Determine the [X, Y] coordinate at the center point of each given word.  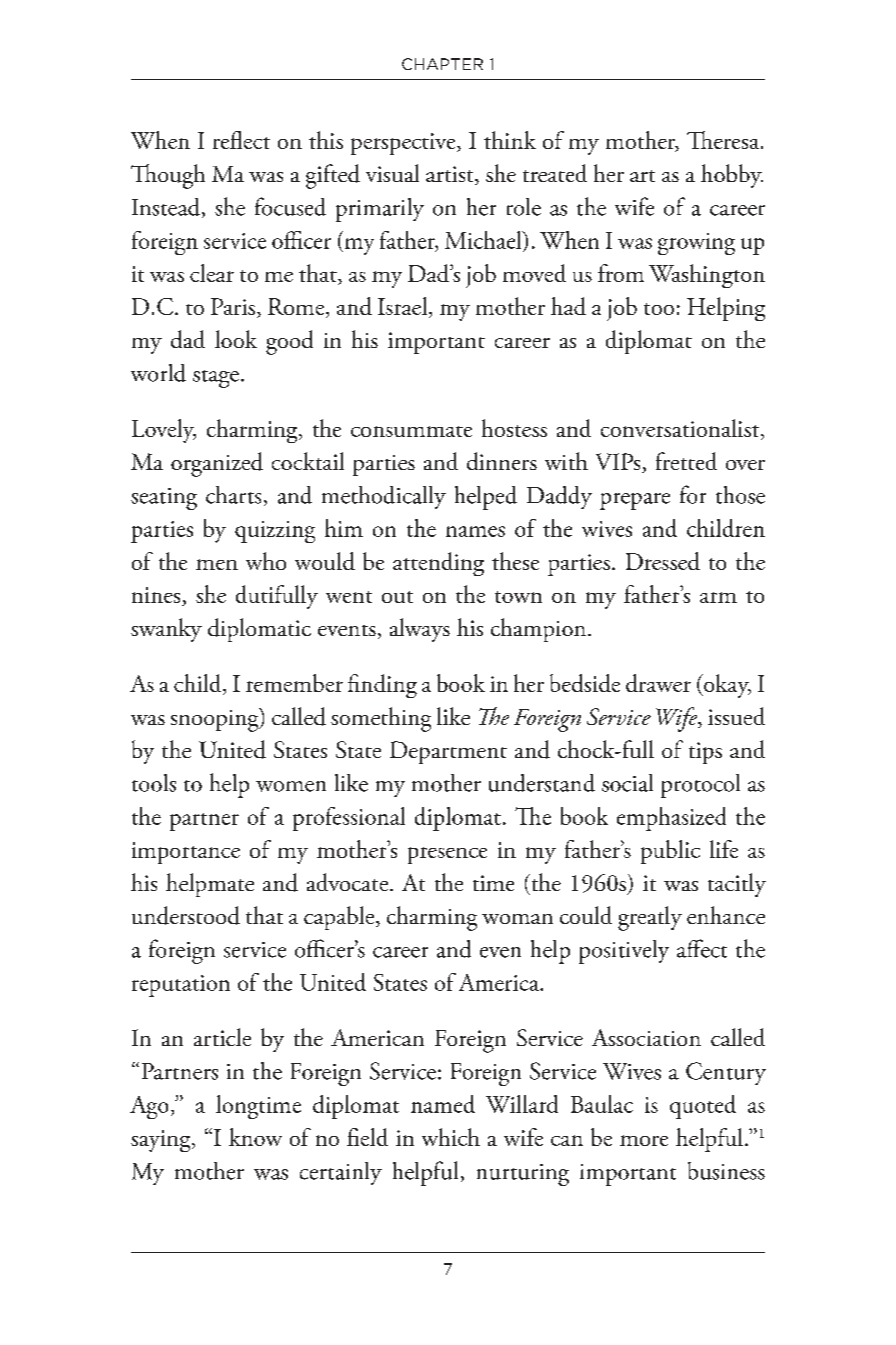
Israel [404, 307]
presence [447, 855]
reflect [241, 140]
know [255, 1137]
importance [186, 853]
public [670, 852]
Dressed [663, 561]
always [420, 630]
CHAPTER [442, 64]
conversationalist [681, 429]
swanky [166, 630]
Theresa [724, 140]
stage [216, 379]
